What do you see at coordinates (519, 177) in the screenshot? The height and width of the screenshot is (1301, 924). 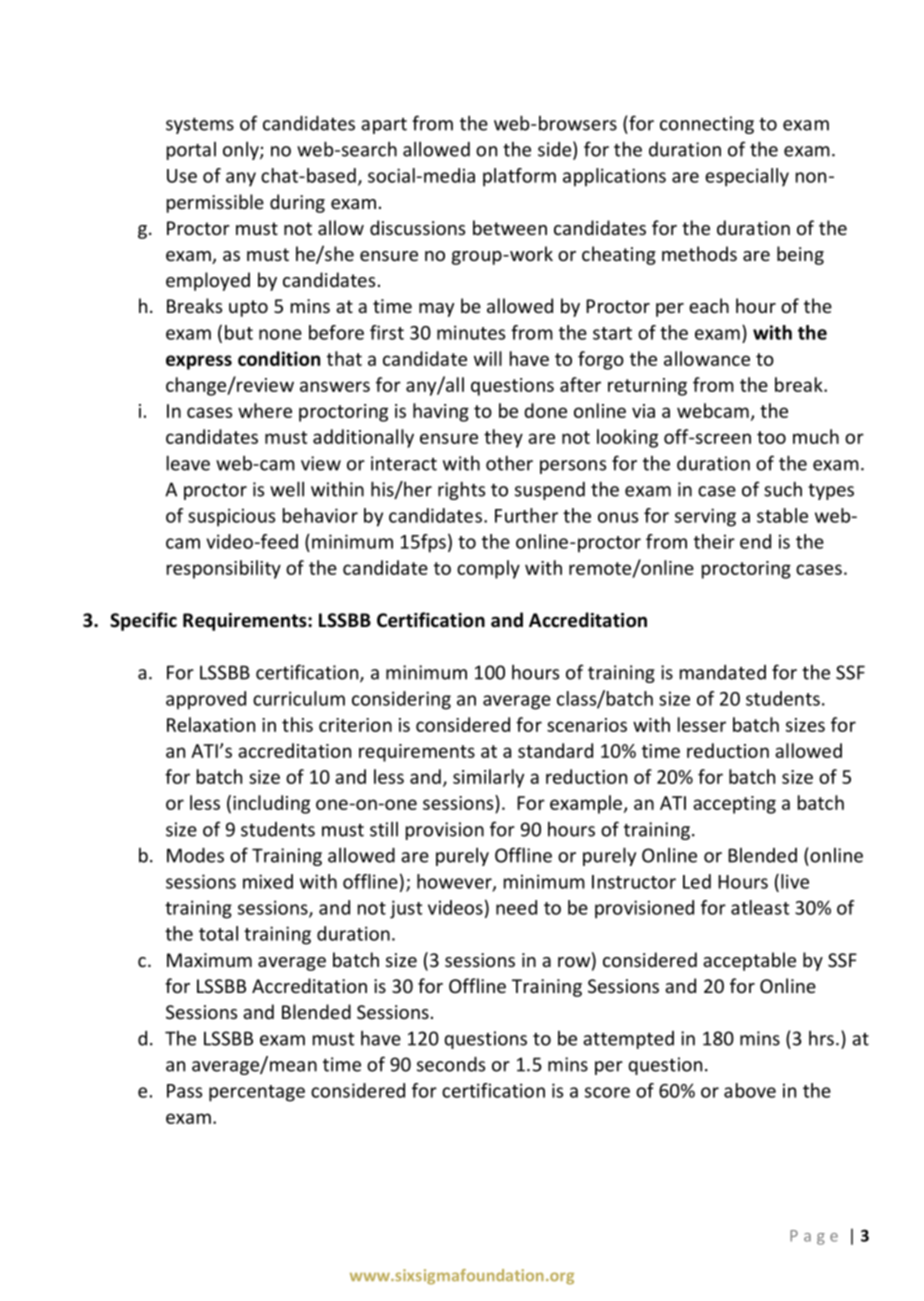 I see `platform` at bounding box center [519, 177].
